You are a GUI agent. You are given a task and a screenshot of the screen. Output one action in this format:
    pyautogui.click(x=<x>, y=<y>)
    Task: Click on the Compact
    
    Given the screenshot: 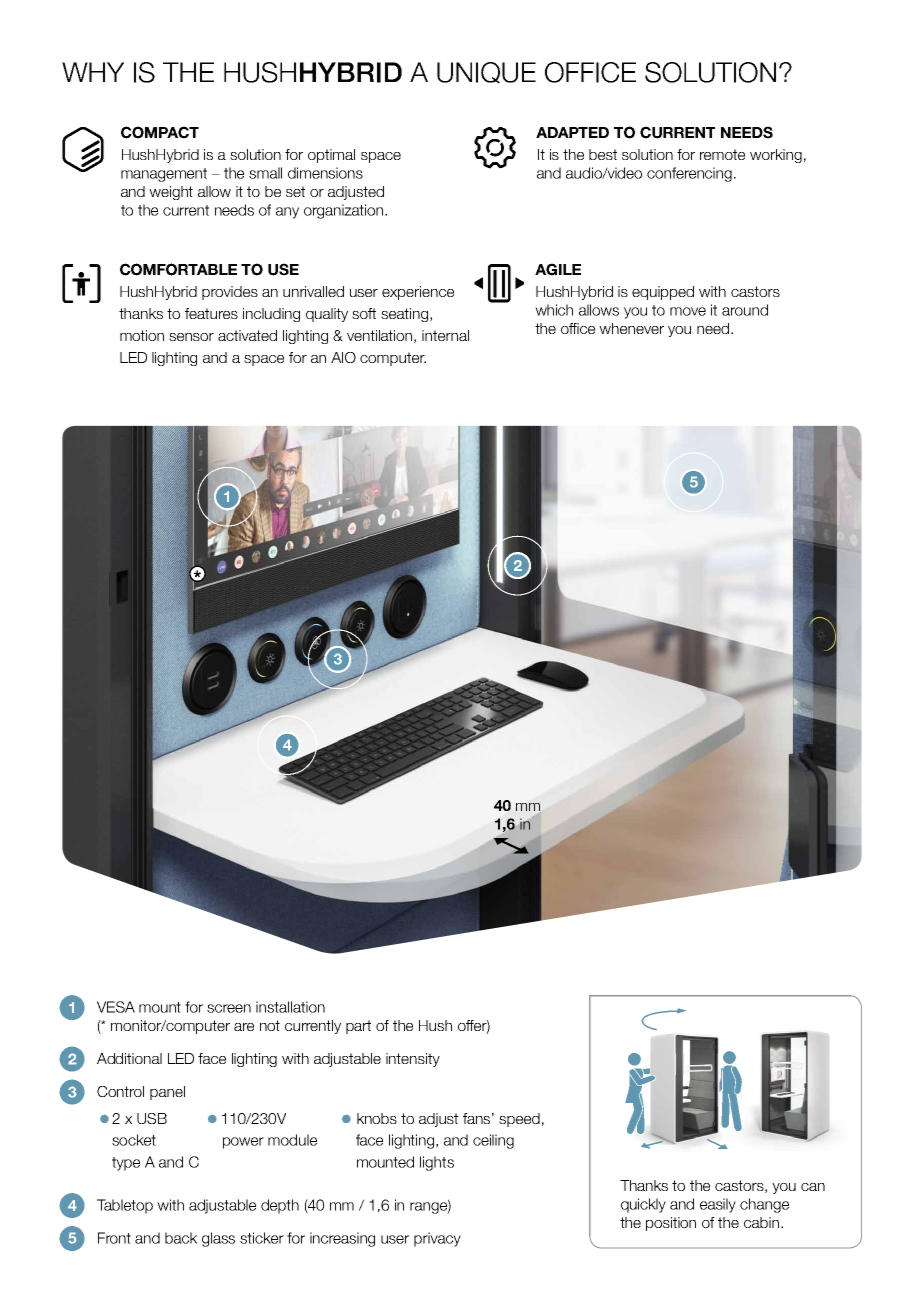 What is the action you would take?
    pyautogui.click(x=160, y=132)
